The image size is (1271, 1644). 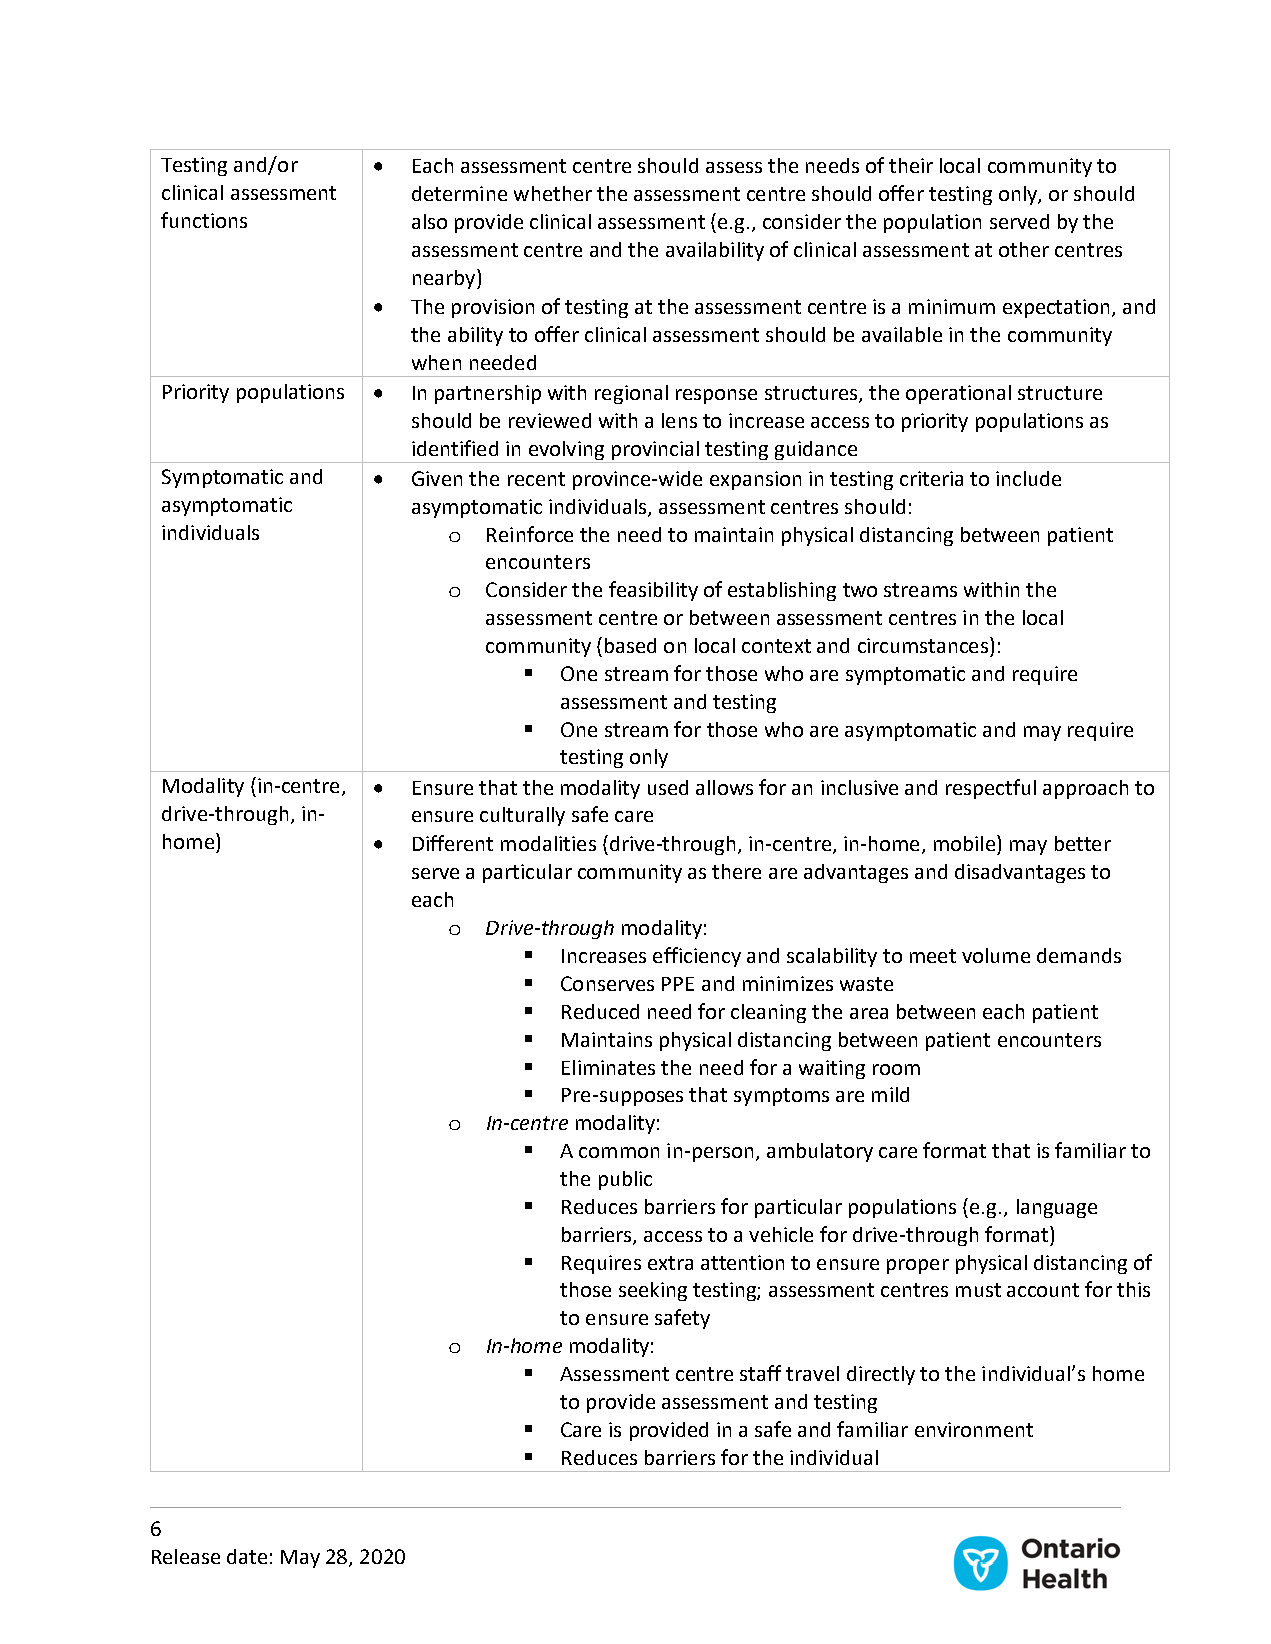 What do you see at coordinates (453, 843) in the document?
I see `Different` at bounding box center [453, 843].
